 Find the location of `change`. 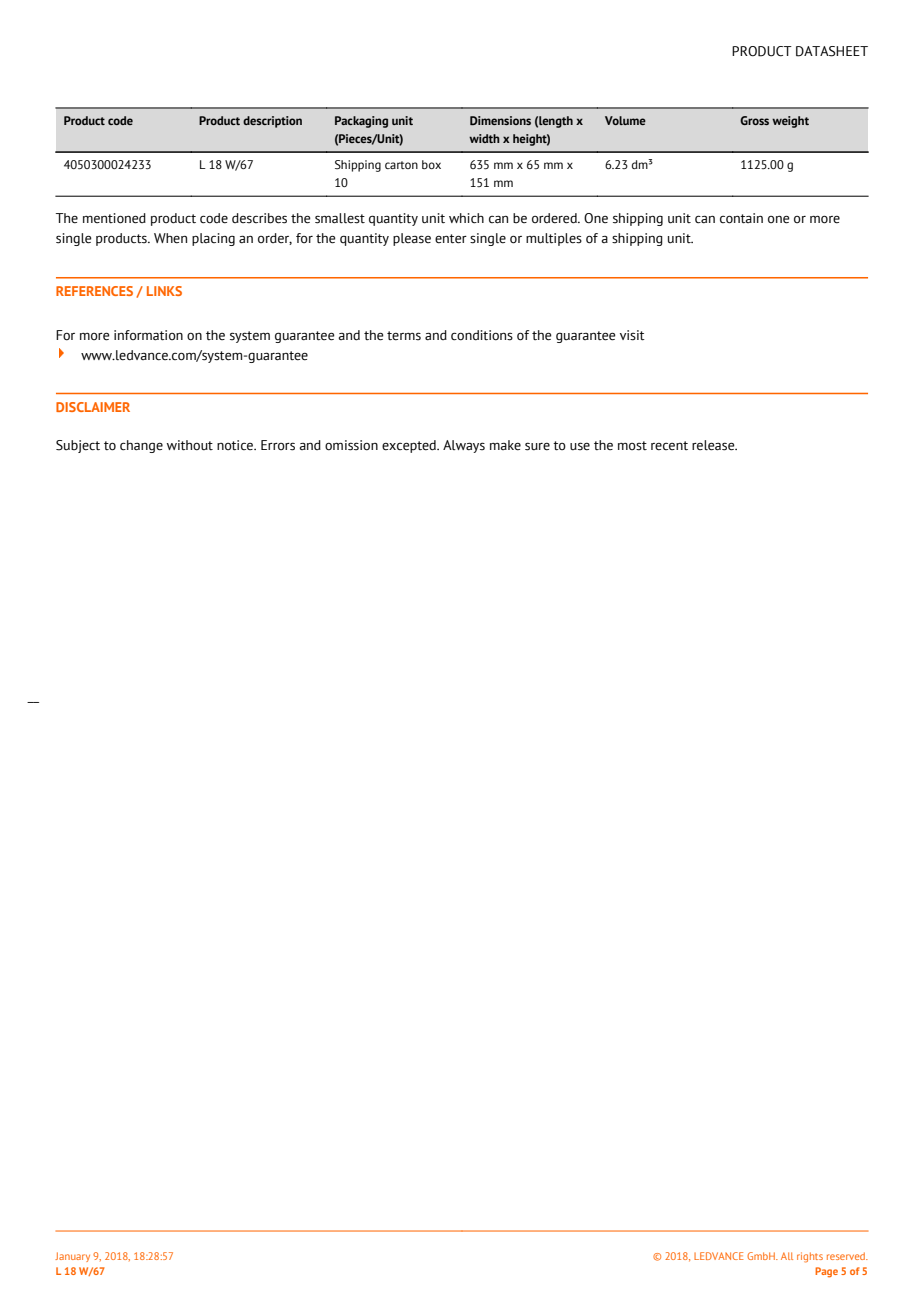

change is located at coordinates (141, 446).
